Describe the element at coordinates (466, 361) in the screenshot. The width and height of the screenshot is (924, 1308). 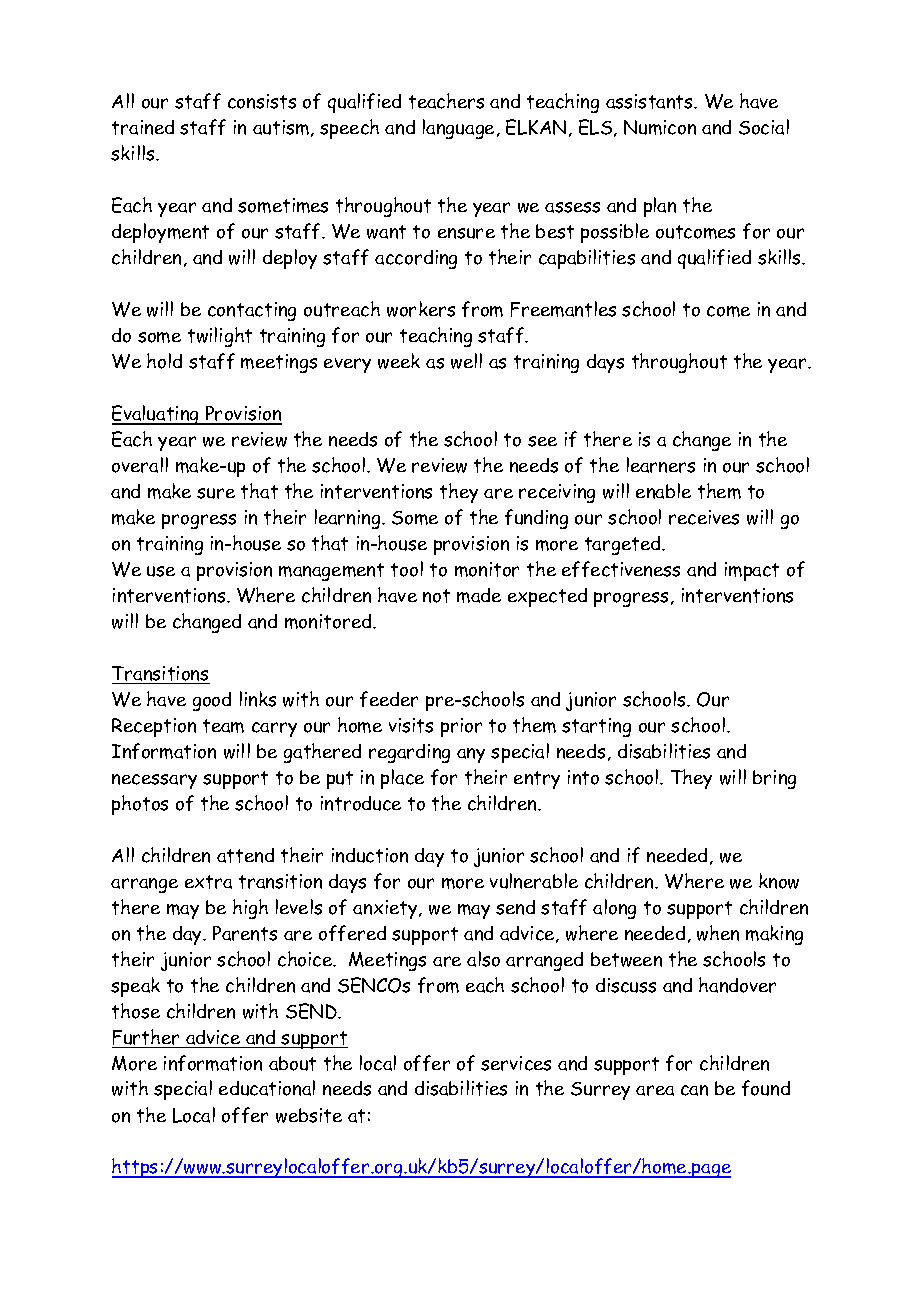
I see `well` at that location.
